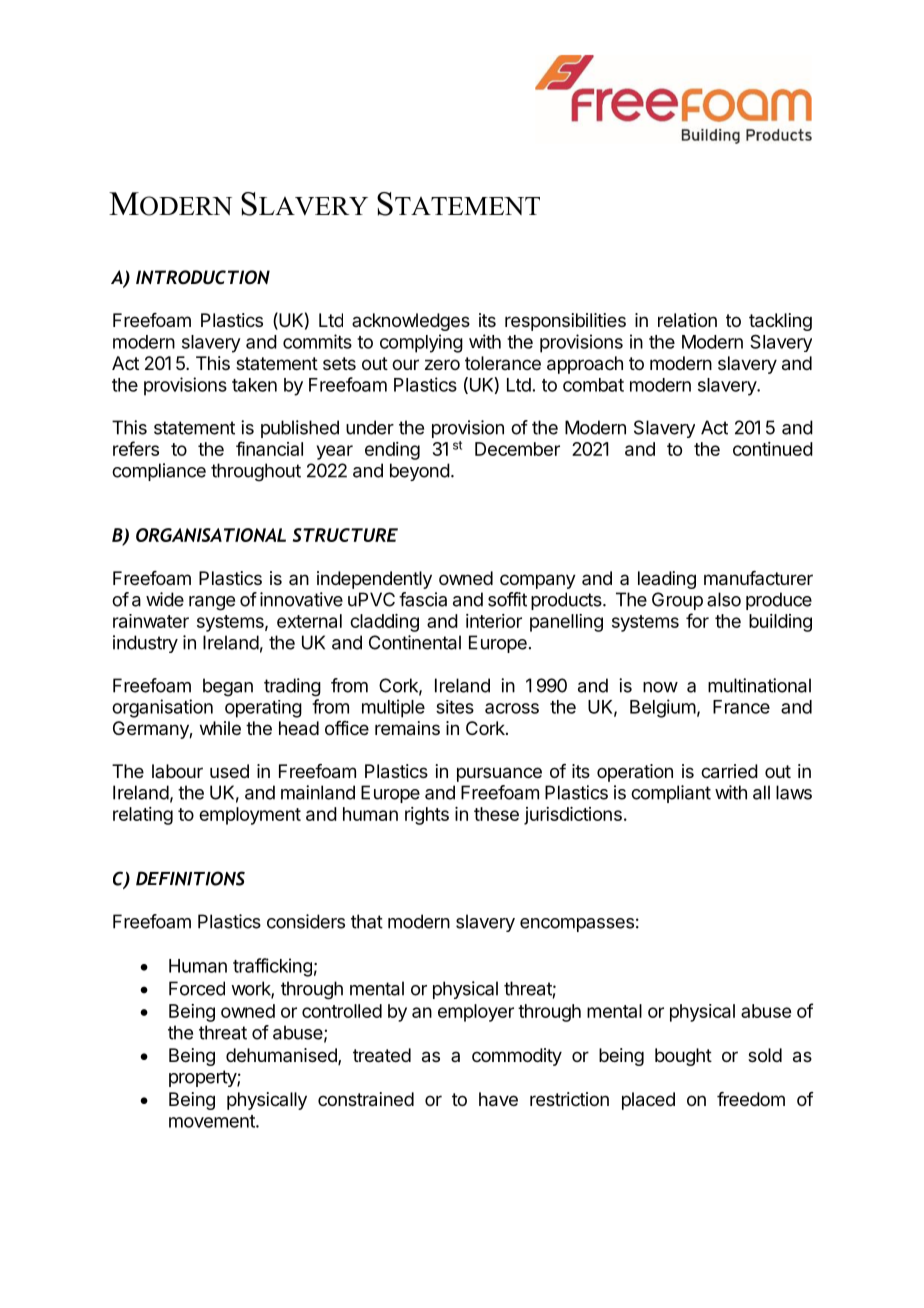 The width and height of the screenshot is (924, 1308). Describe the element at coordinates (203, 1078) in the screenshot. I see `property` at that location.
